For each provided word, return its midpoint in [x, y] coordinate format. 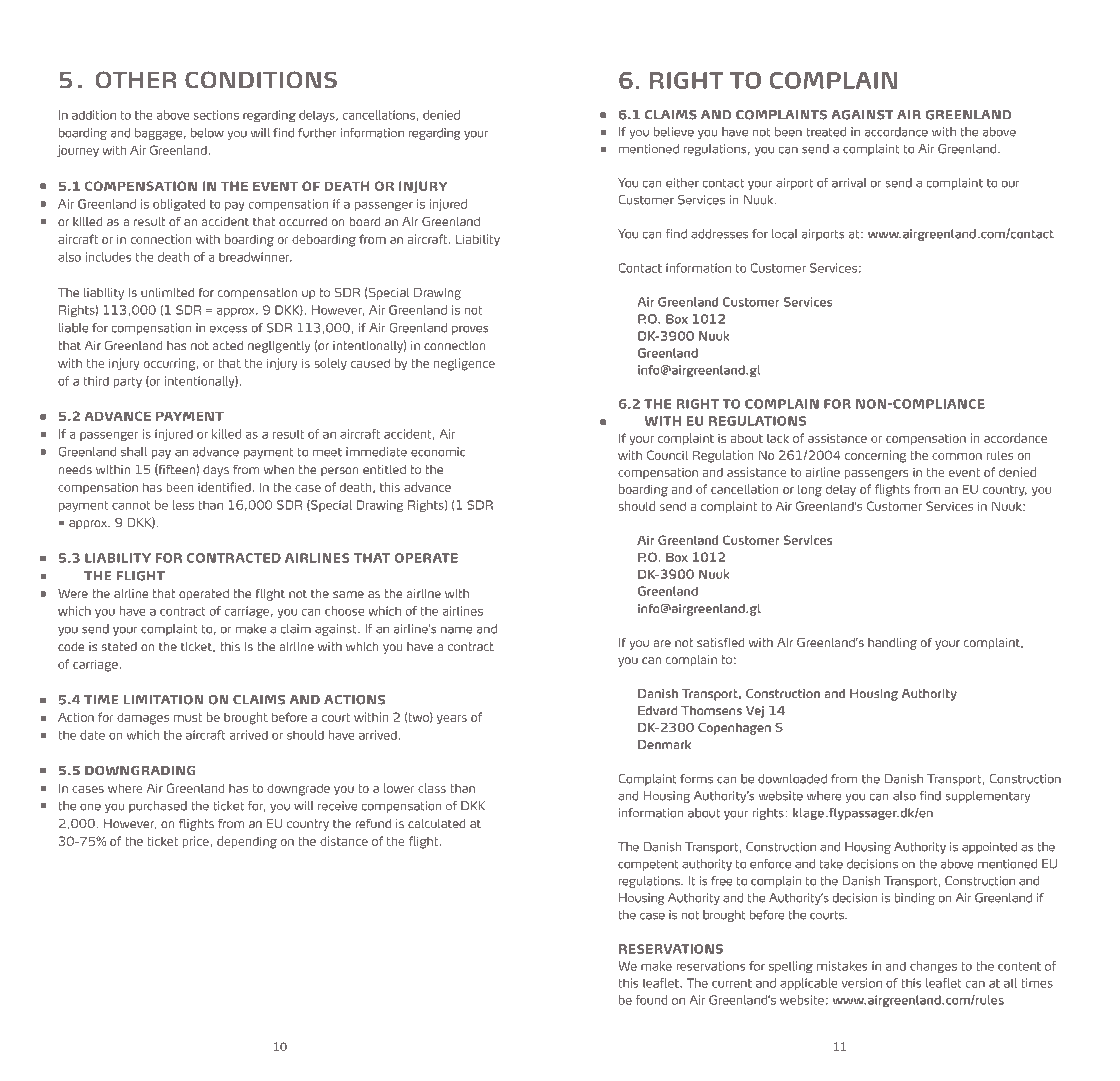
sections [216, 115]
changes [933, 967]
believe [674, 132]
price [196, 842]
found [651, 1000]
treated [826, 132]
